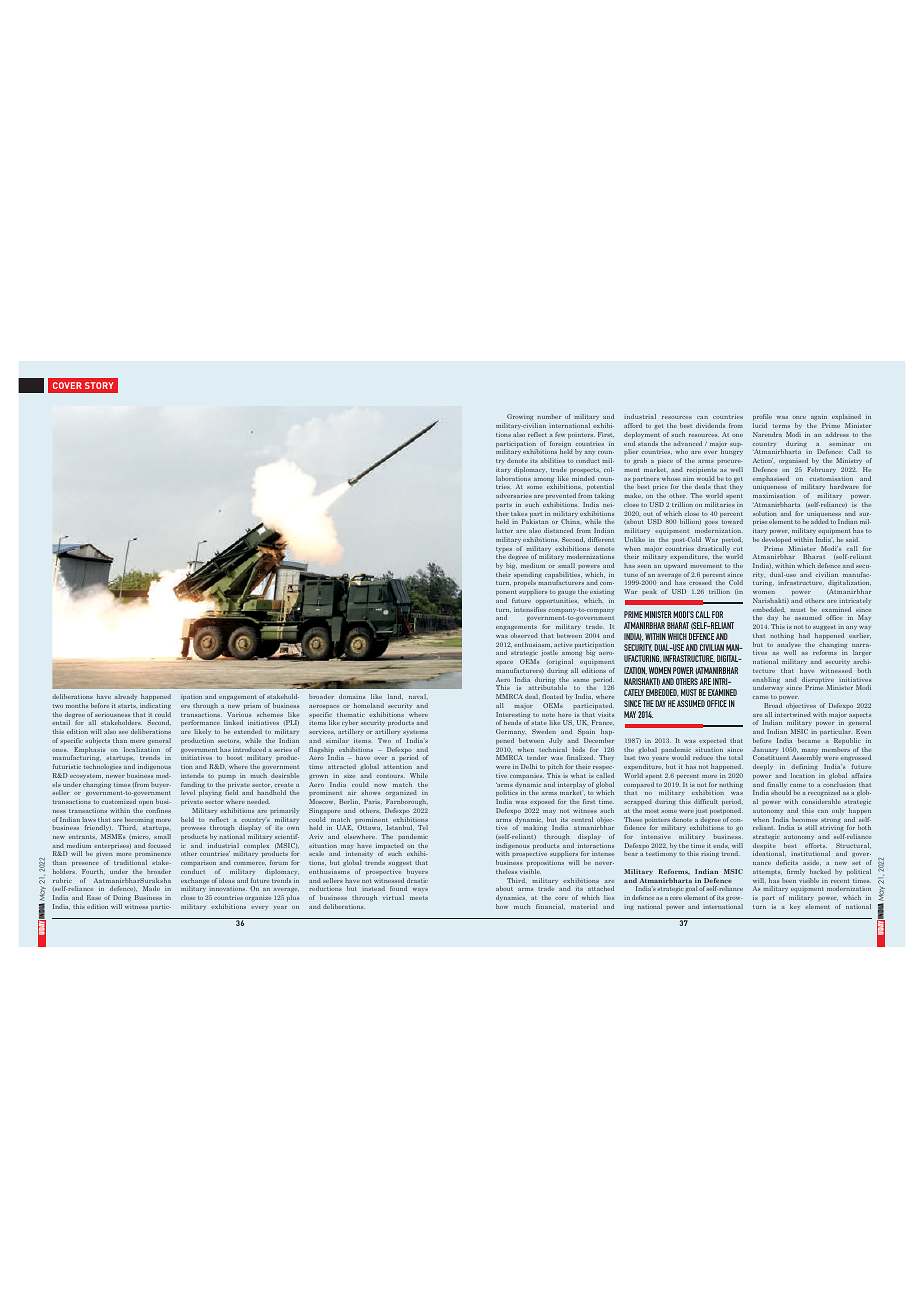  I want to click on profile, so click(762, 419).
